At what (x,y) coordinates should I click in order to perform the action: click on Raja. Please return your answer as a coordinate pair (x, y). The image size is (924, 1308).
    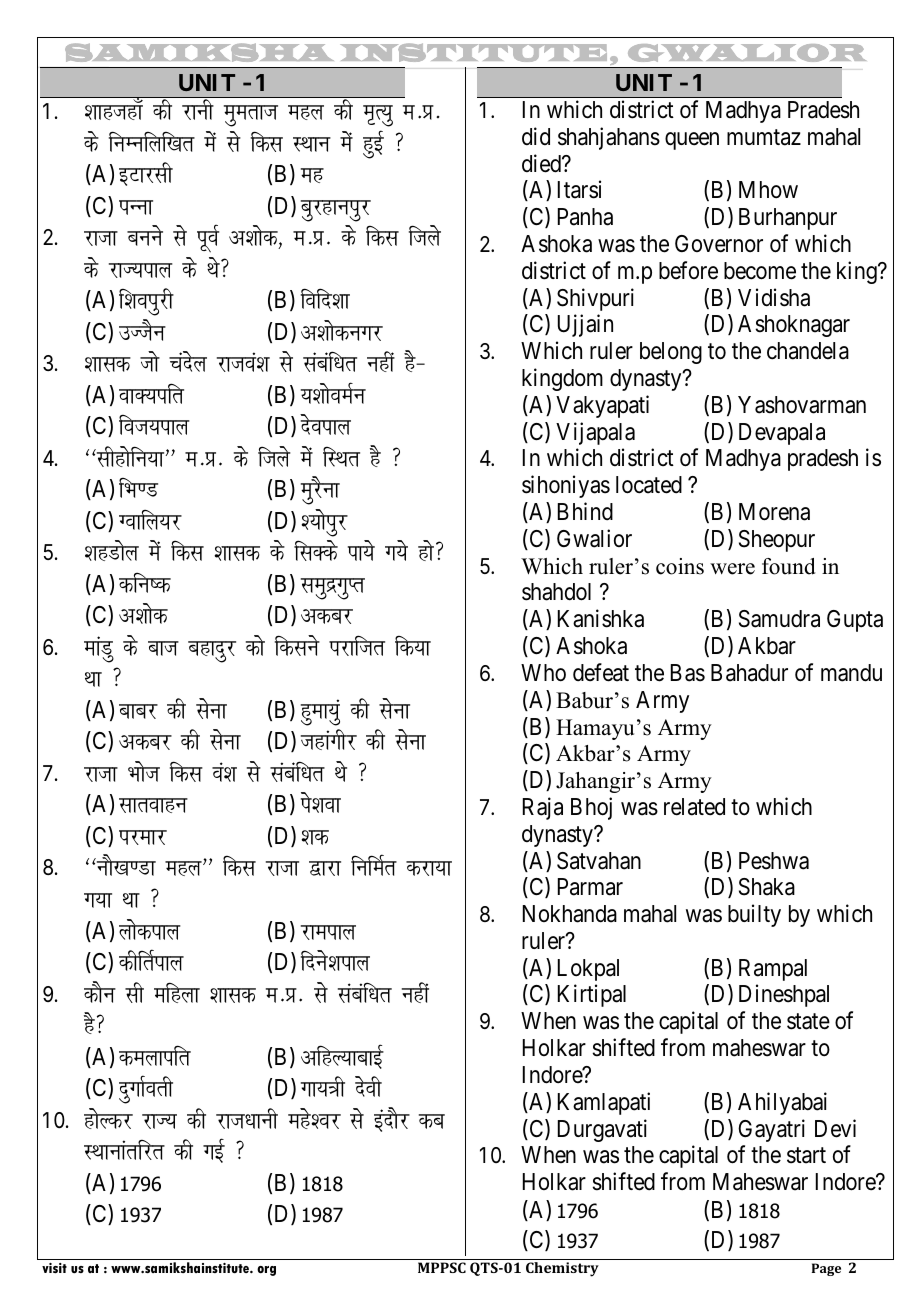
    Looking at the image, I should click on (543, 808).
